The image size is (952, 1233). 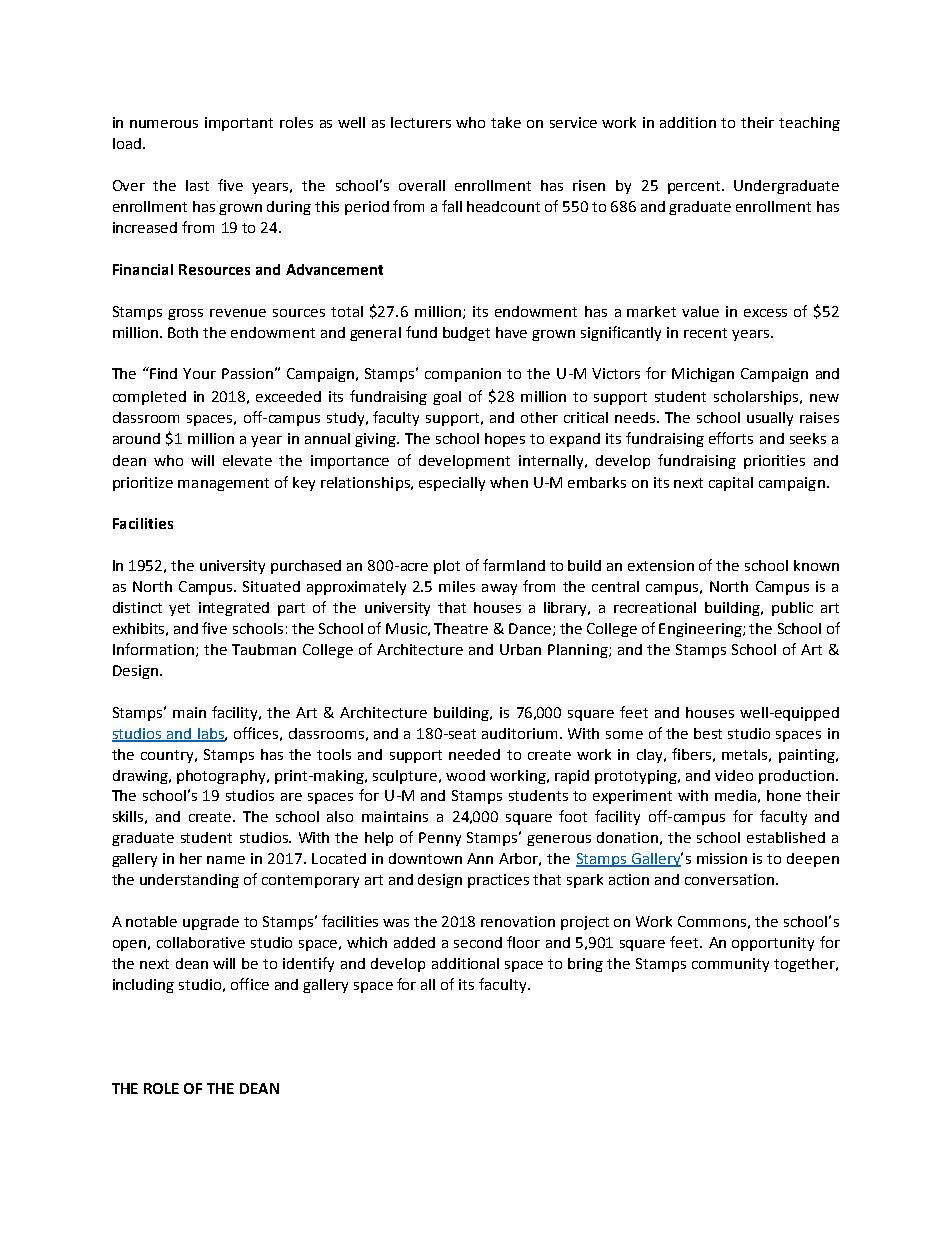 What do you see at coordinates (153, 649) in the document?
I see `Information` at bounding box center [153, 649].
